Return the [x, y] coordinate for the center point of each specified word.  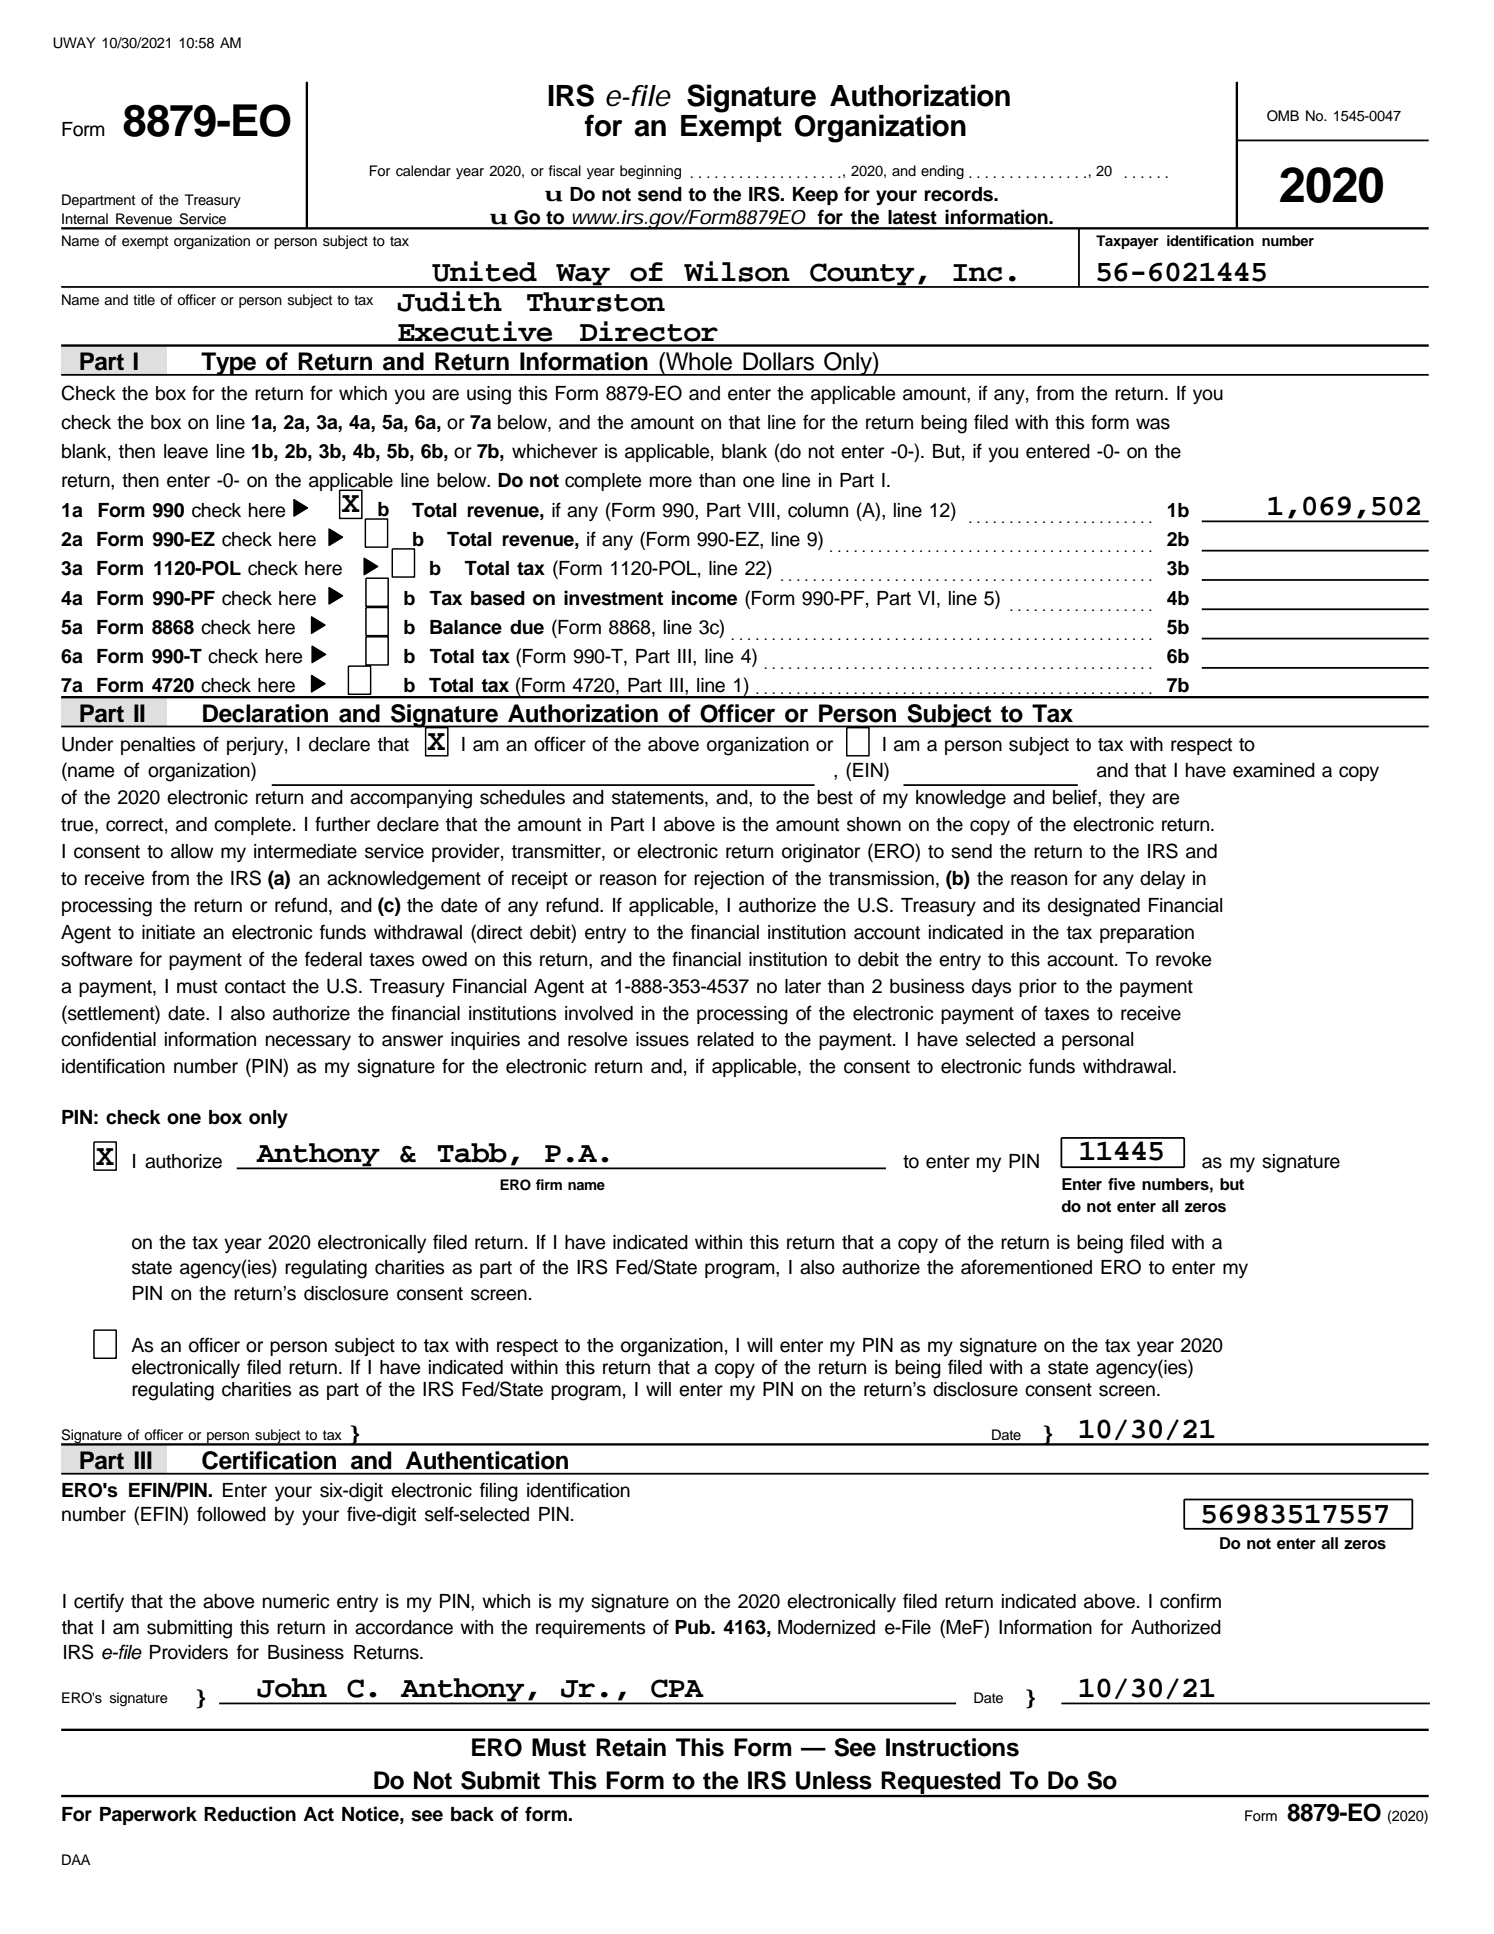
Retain [631, 1747]
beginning [650, 172]
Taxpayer [1127, 242]
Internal [85, 219]
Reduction [250, 1814]
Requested [941, 1783]
